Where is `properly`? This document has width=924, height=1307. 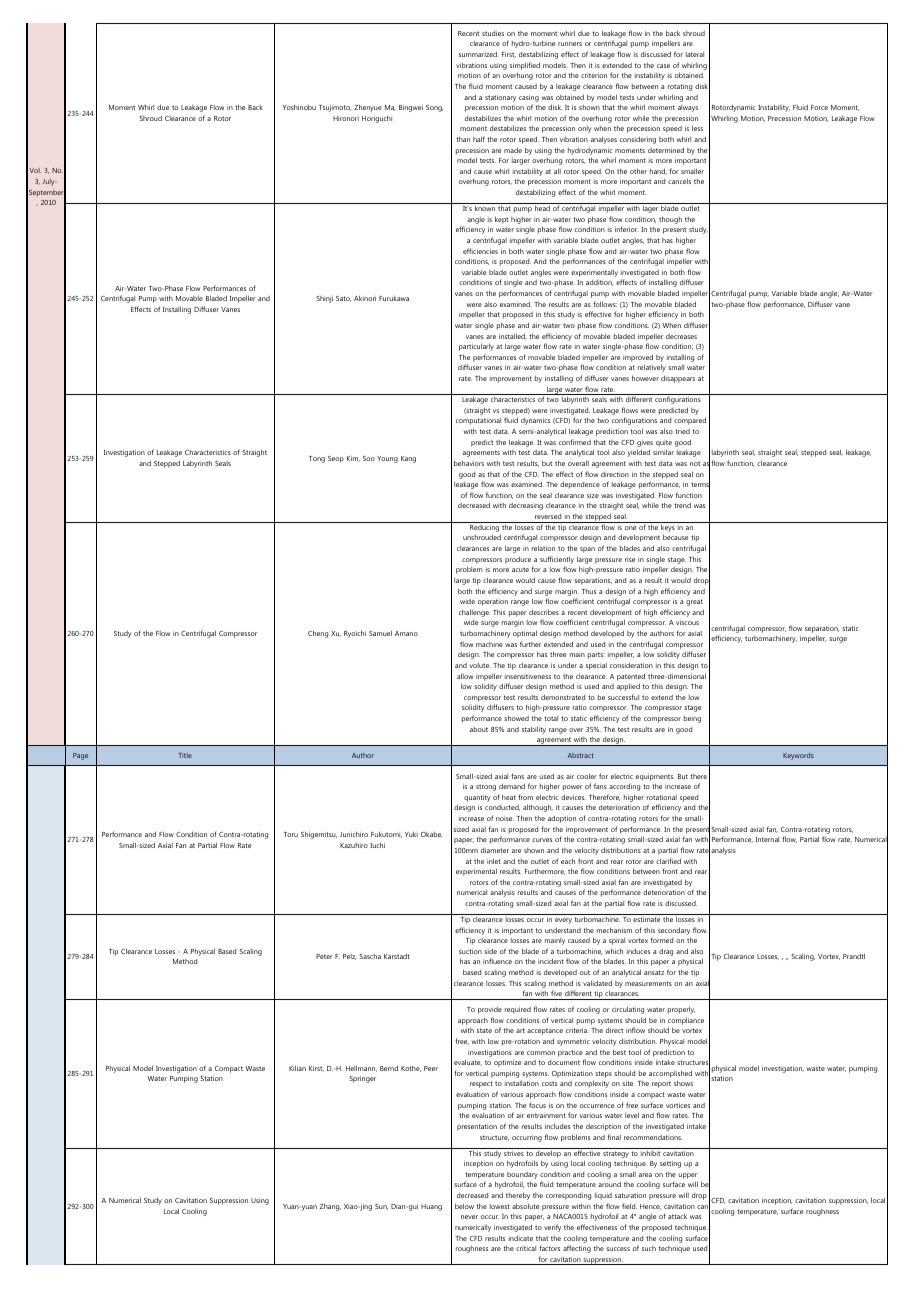 properly is located at coordinates (681, 1010).
